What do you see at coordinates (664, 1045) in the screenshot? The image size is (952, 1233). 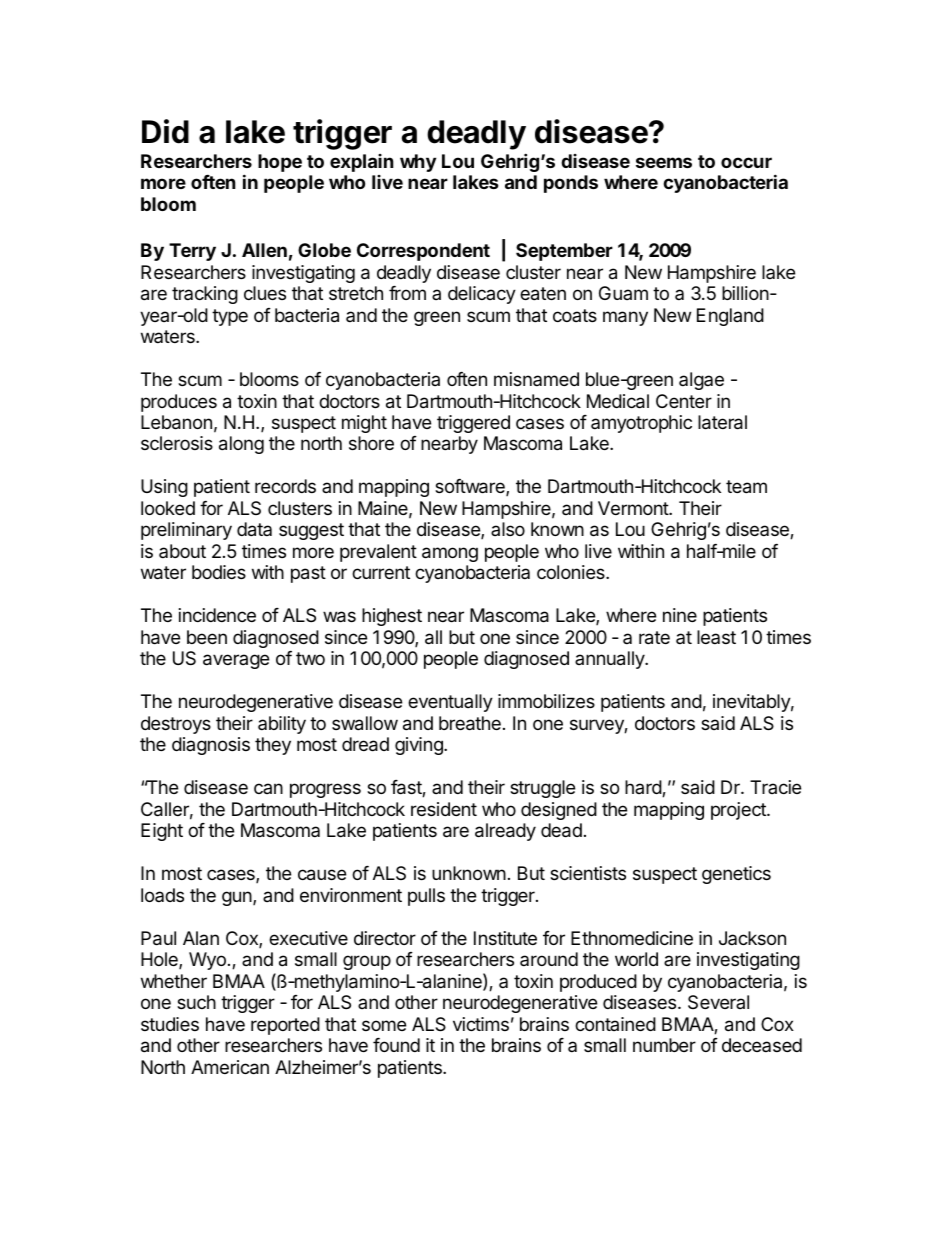 I see `number` at bounding box center [664, 1045].
